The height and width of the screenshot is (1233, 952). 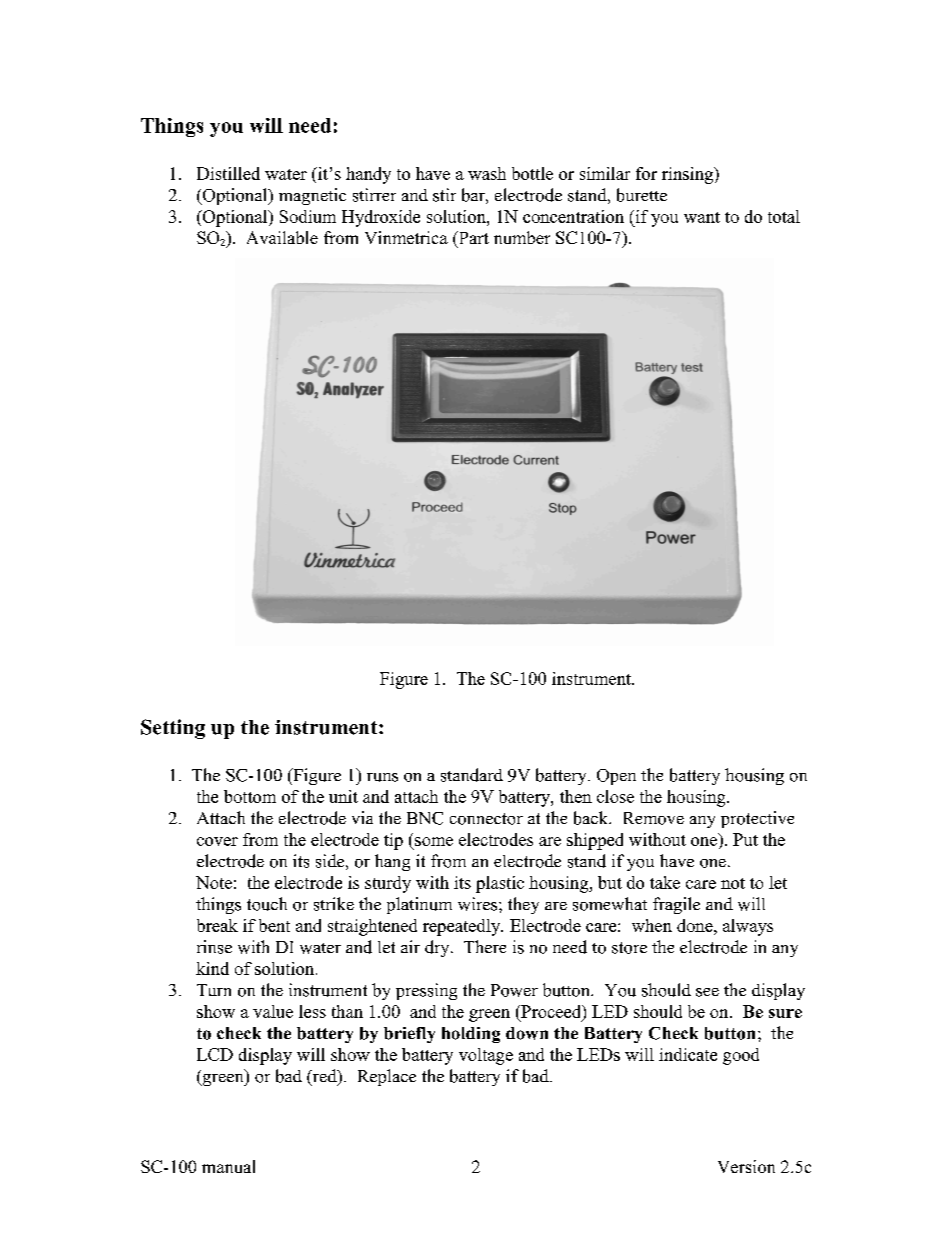 What do you see at coordinates (487, 173) in the screenshot?
I see `wash` at bounding box center [487, 173].
